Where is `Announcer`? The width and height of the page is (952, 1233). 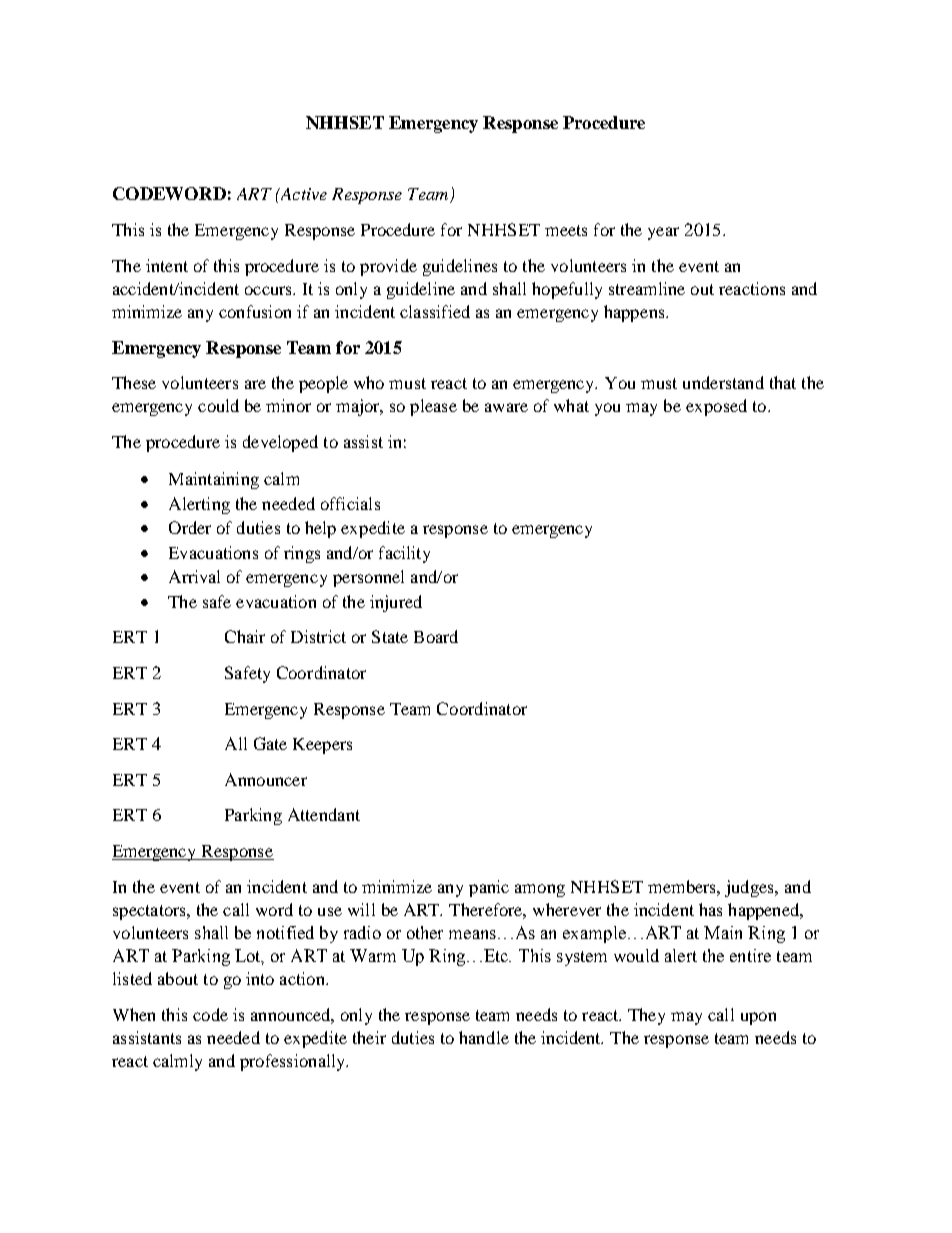 Announcer is located at coordinates (266, 779).
